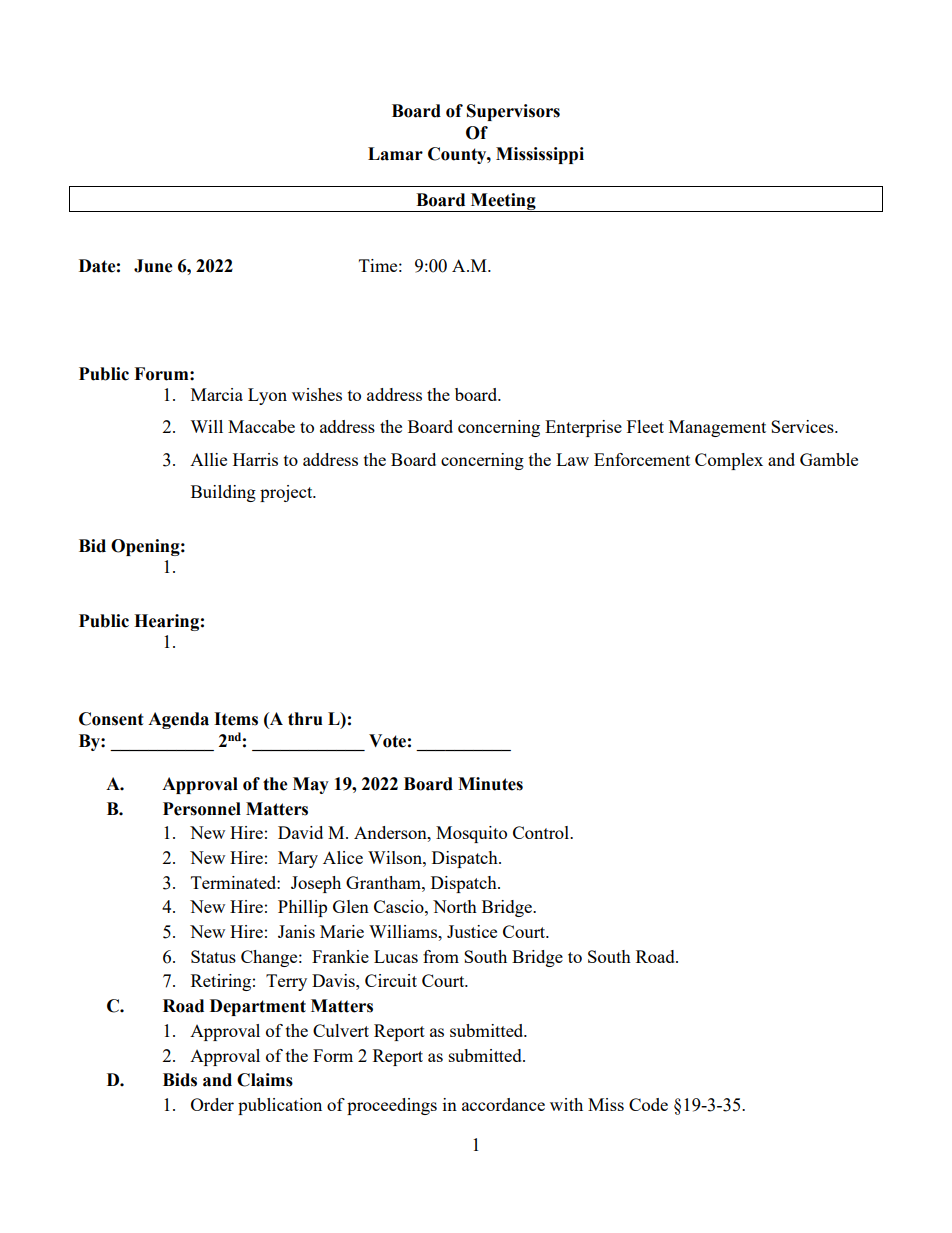 Image resolution: width=952 pixels, height=1233 pixels. What do you see at coordinates (648, 1104) in the screenshot?
I see `Code` at bounding box center [648, 1104].
